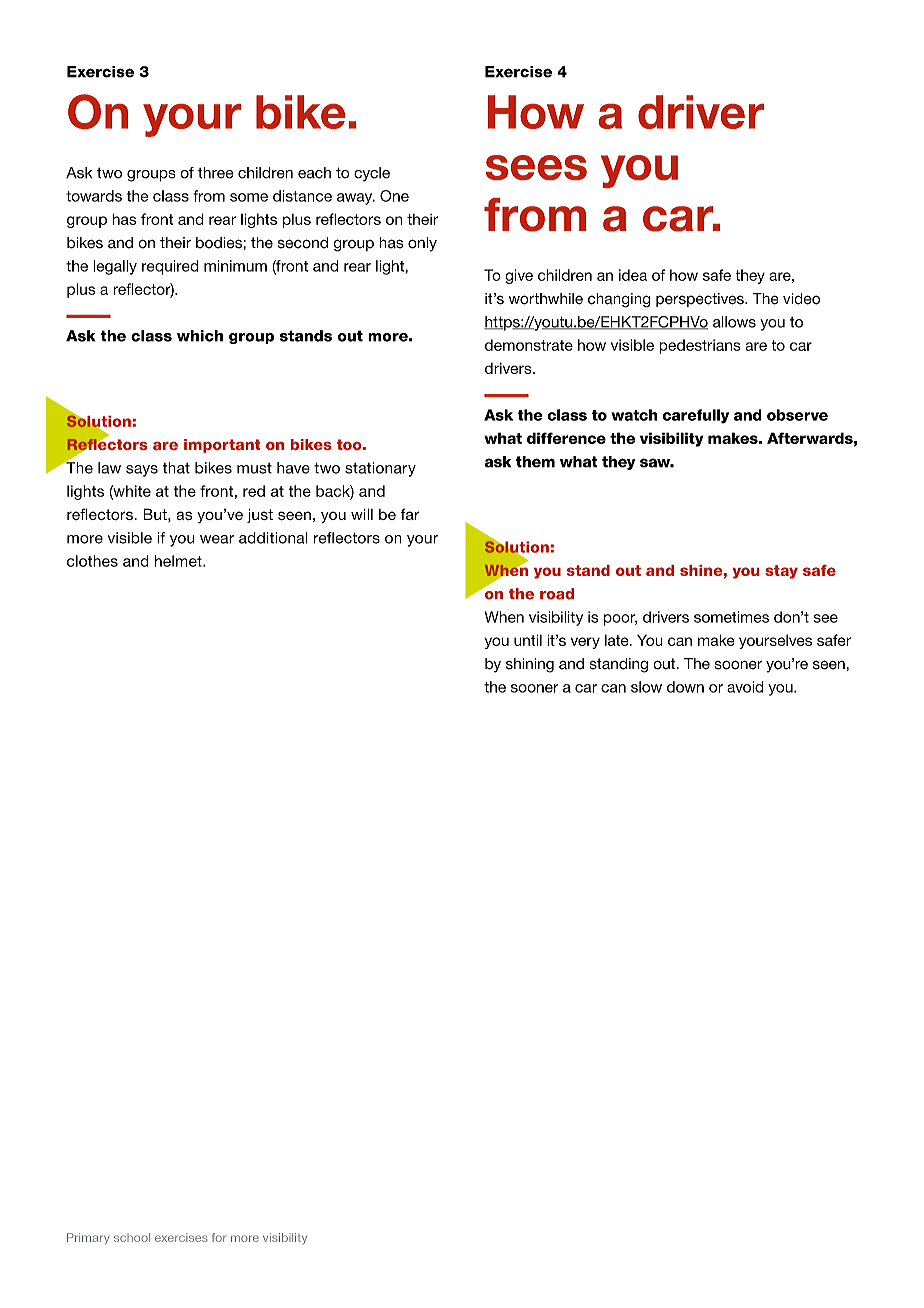 This screenshot has height=1308, width=924. Describe the element at coordinates (410, 514) in the screenshot. I see `far` at that location.
